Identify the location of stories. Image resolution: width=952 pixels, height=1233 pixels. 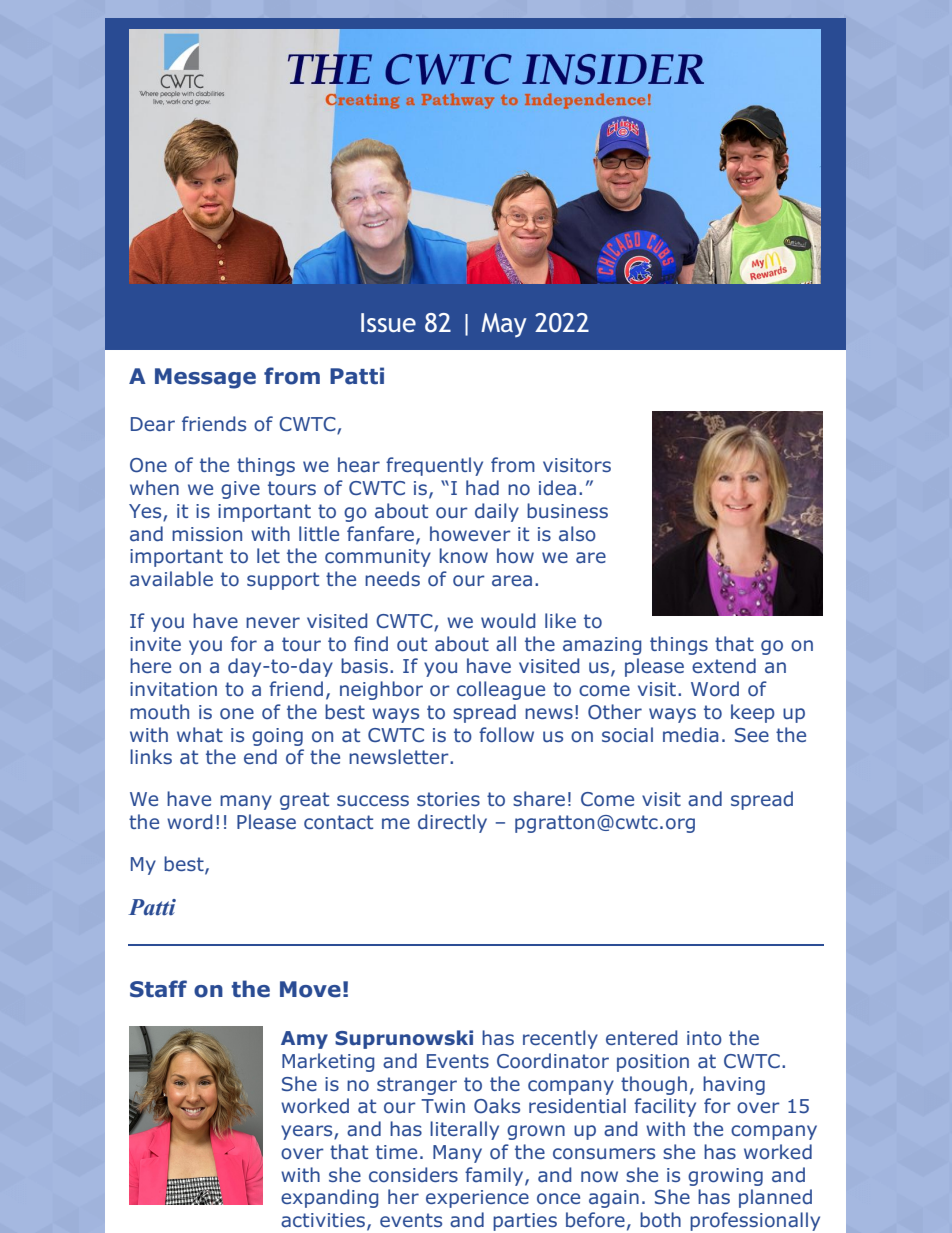
(448, 799).
